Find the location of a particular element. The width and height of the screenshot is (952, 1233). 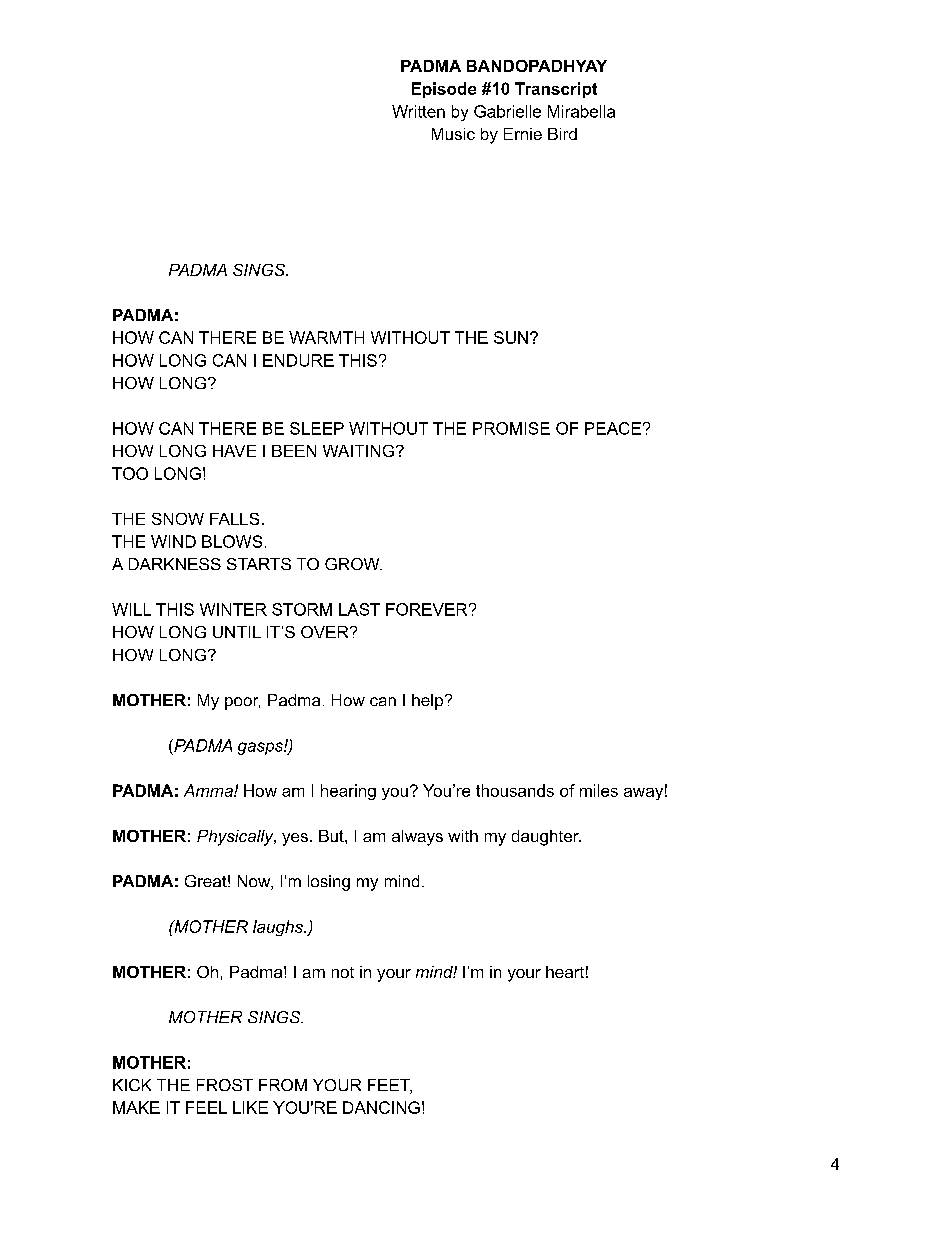

But is located at coordinates (332, 836).
